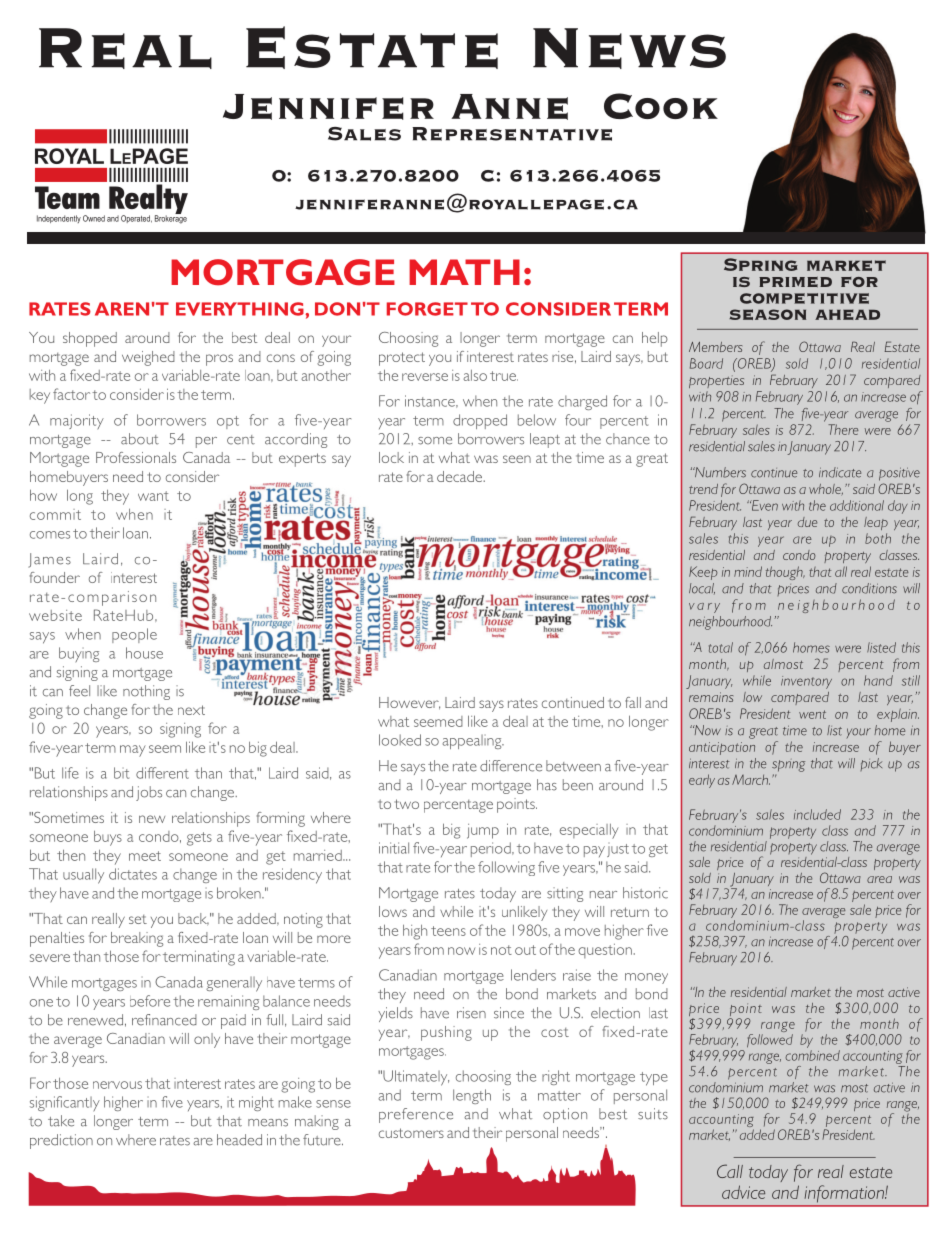 The height and width of the image is (1233, 952). What do you see at coordinates (483, 831) in the image?
I see `jump` at bounding box center [483, 831].
